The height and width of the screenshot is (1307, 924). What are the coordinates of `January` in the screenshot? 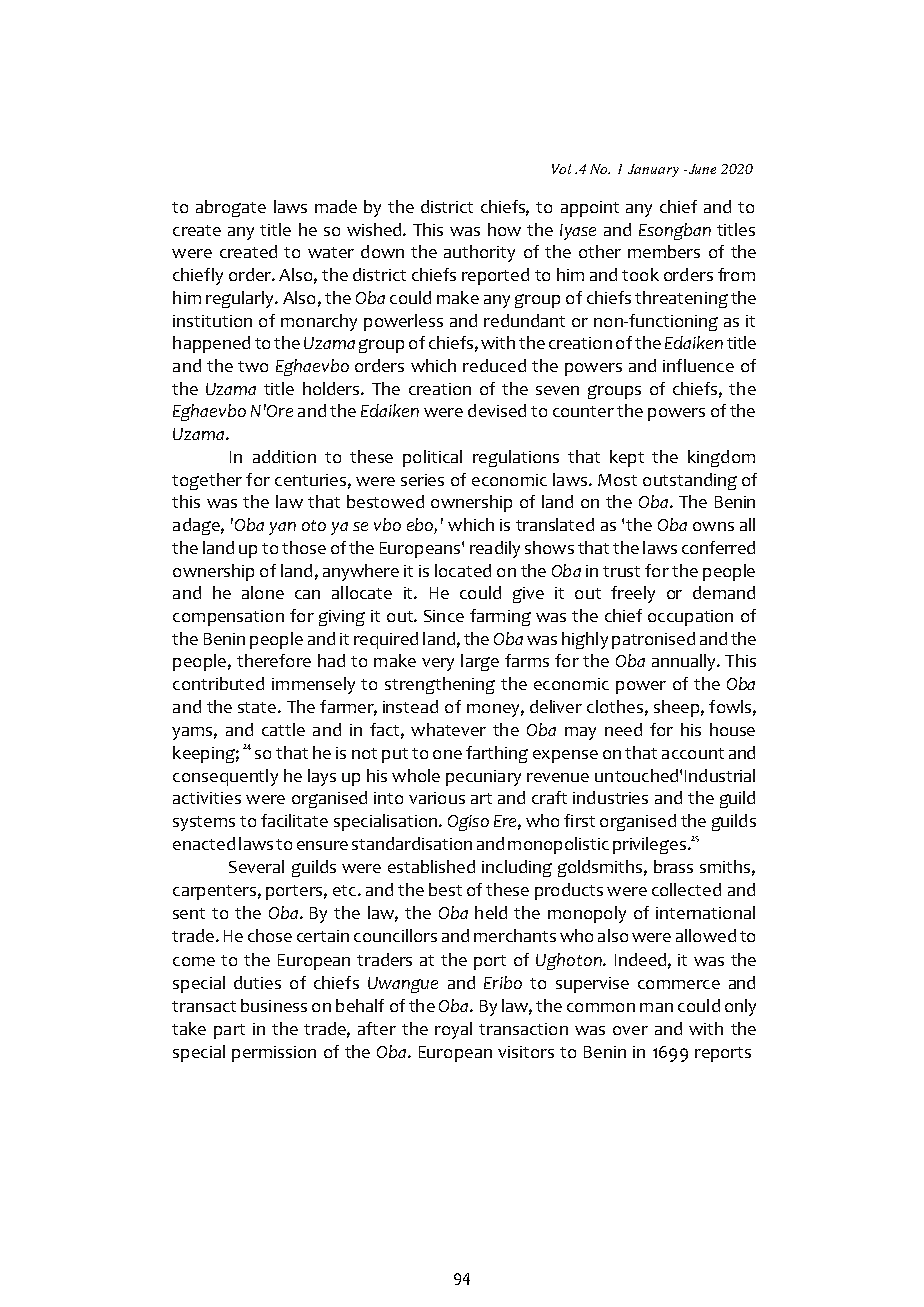 It's located at (653, 170).
